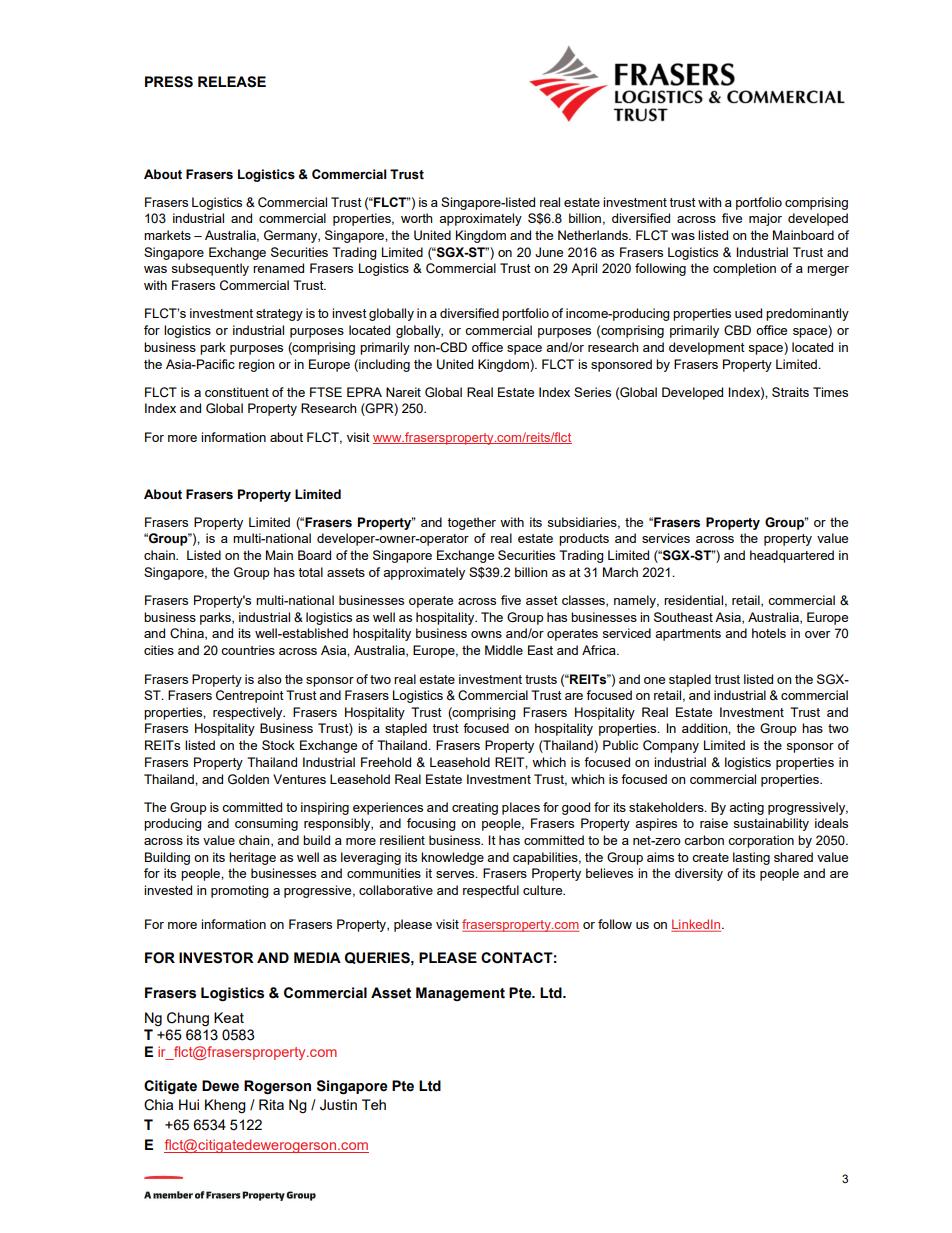 This image has height=1233, width=952. What do you see at coordinates (765, 219) in the image?
I see `major` at bounding box center [765, 219].
